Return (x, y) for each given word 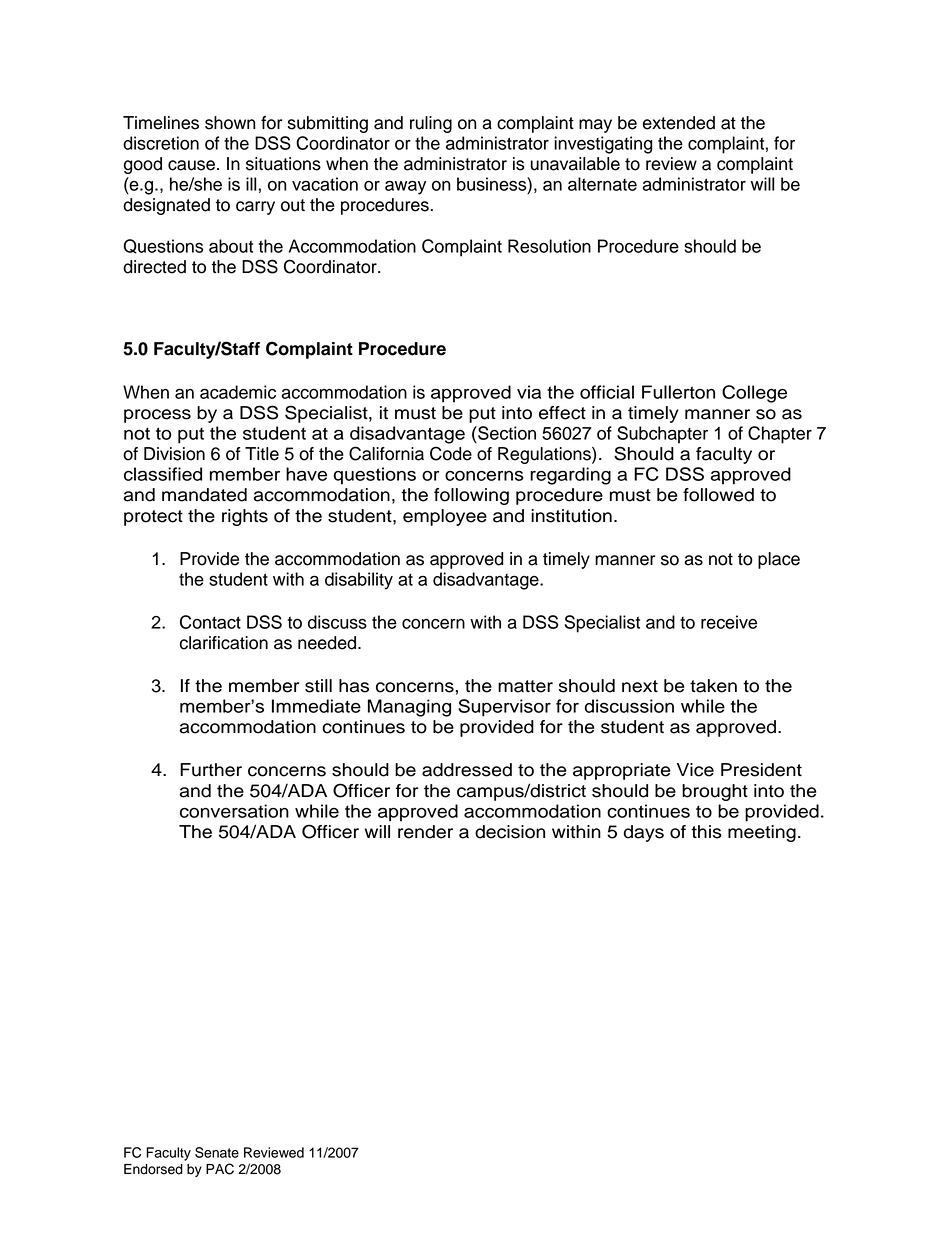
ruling (431, 124)
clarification (224, 643)
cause (191, 165)
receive (729, 622)
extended (679, 123)
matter (525, 686)
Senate (217, 1152)
